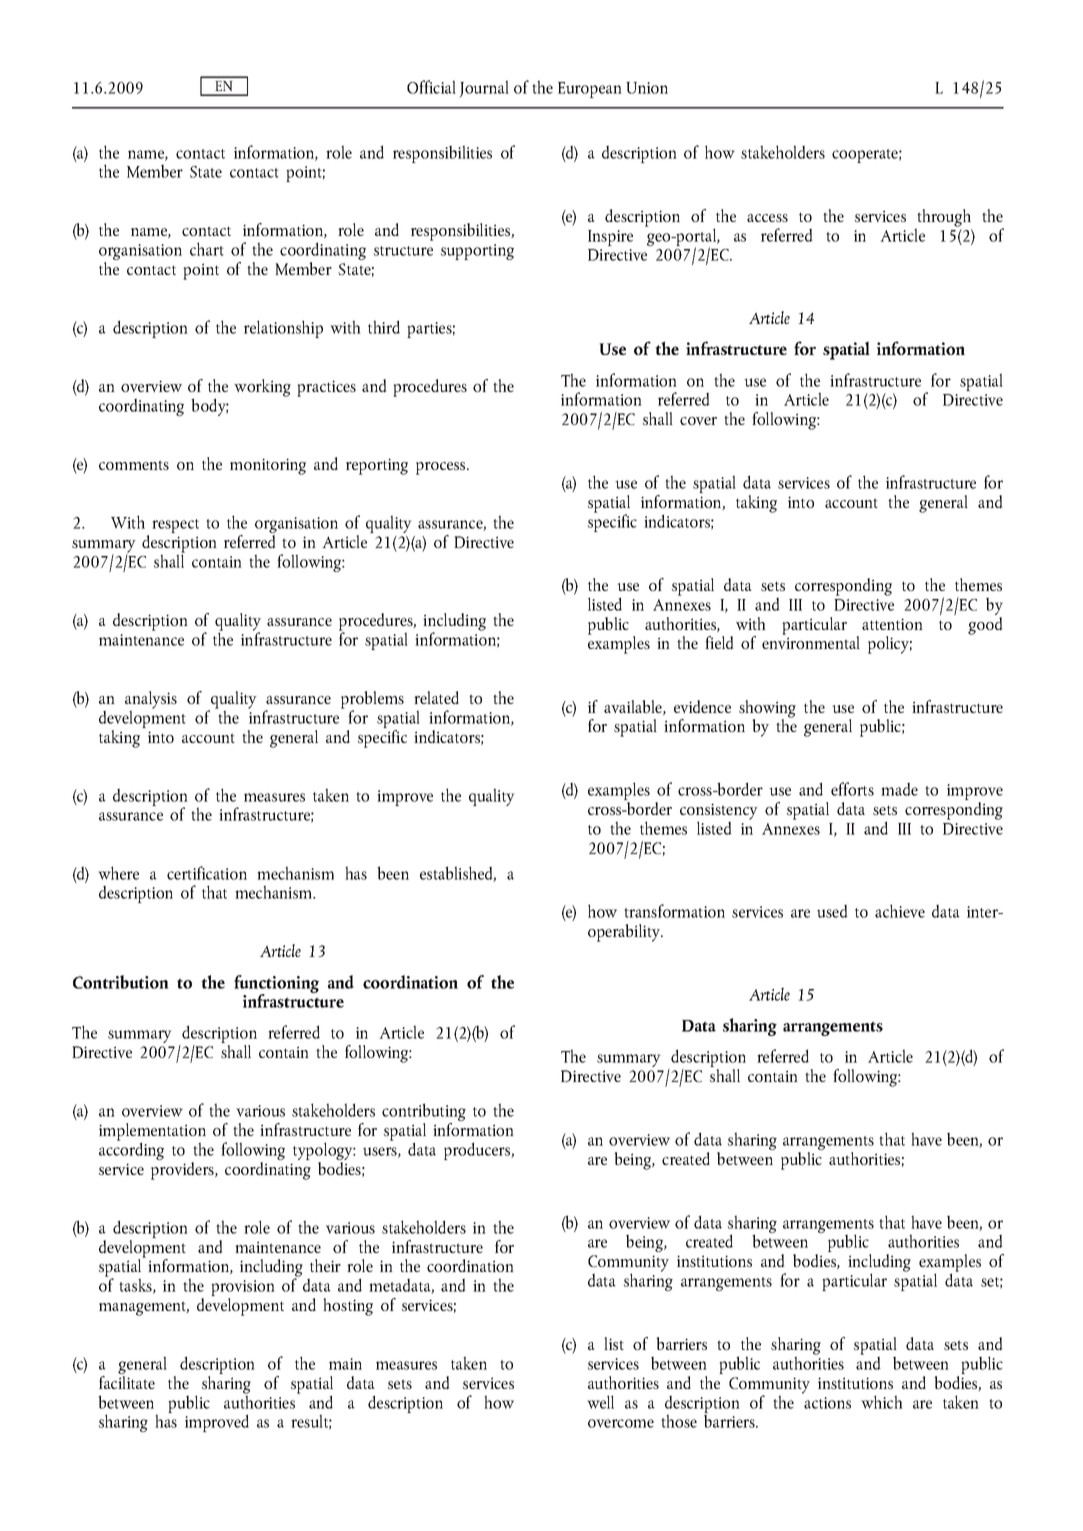  Describe the element at coordinates (127, 1382) in the page. I see `facilitate` at that location.
